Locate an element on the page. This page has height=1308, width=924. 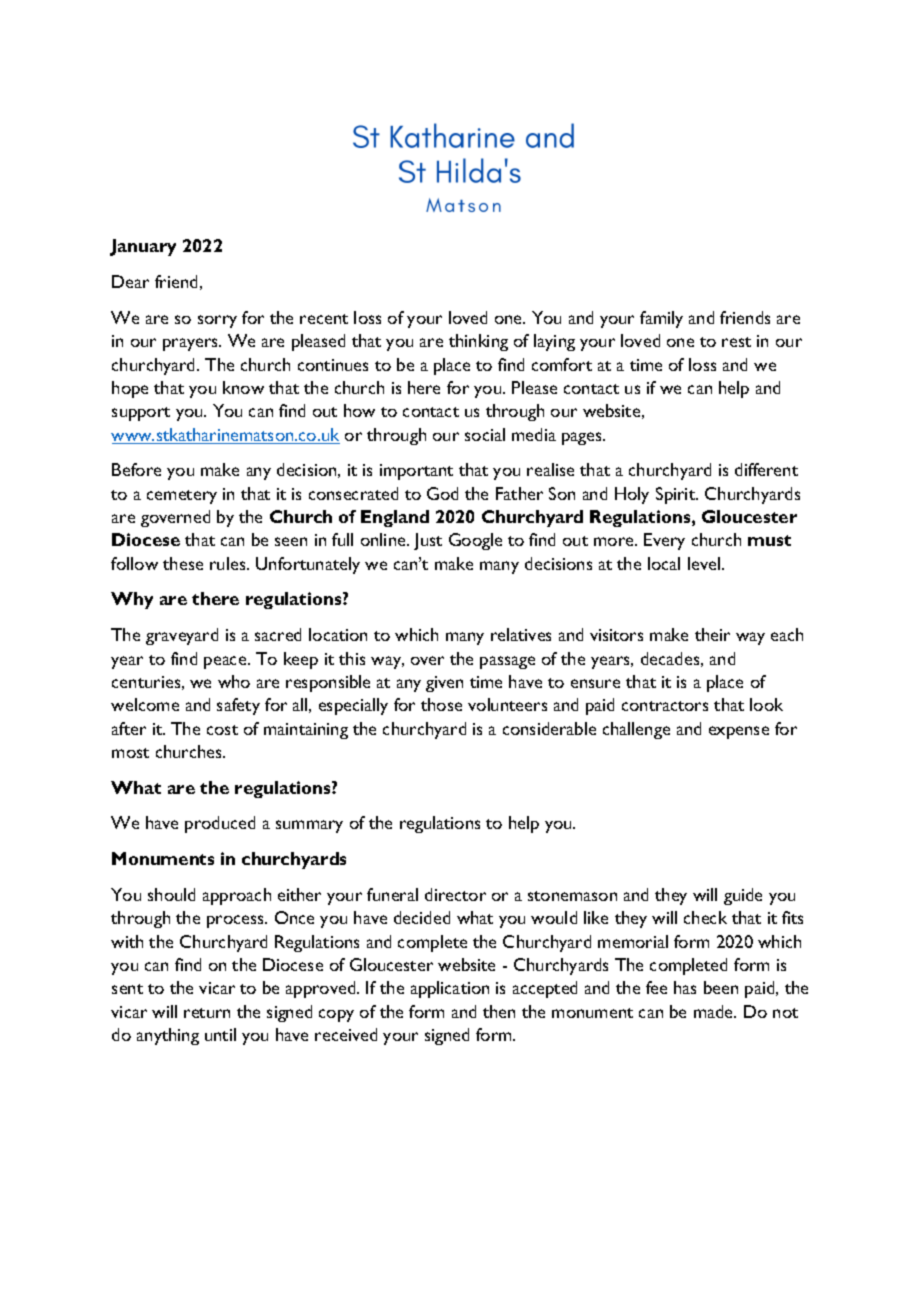
Google is located at coordinates (475, 541).
